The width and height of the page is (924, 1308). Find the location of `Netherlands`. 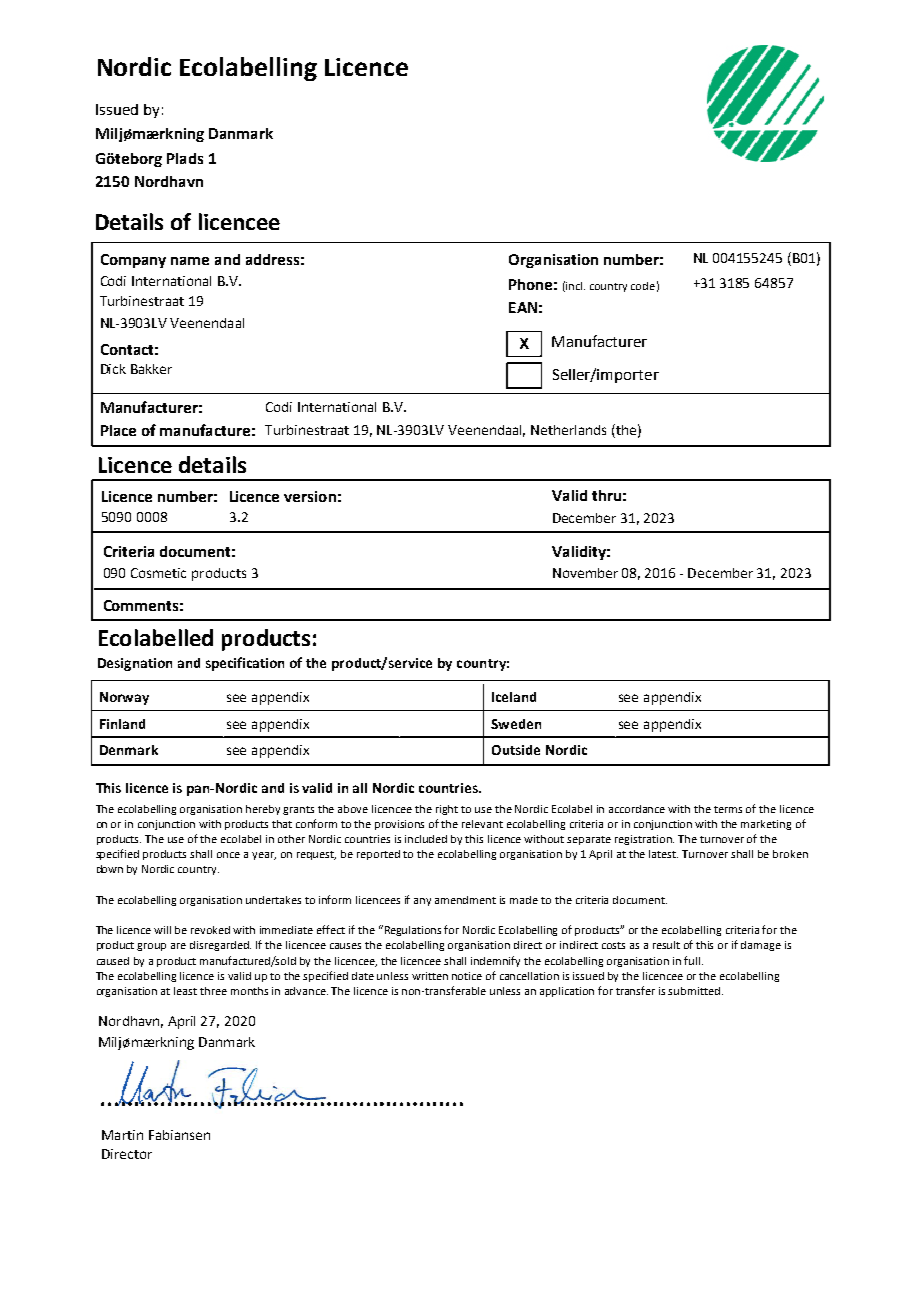

Netherlands is located at coordinates (568, 430).
